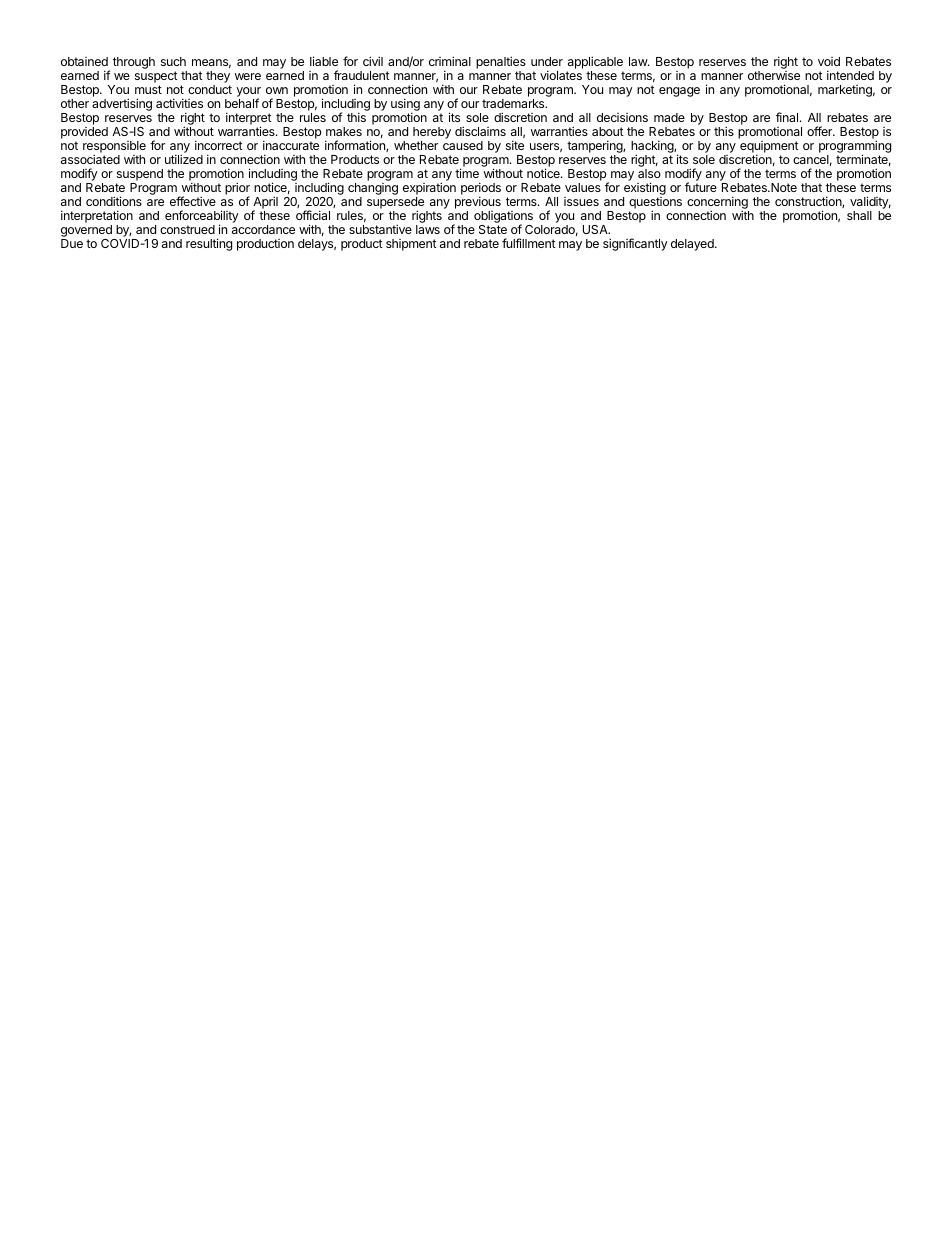 The width and height of the image is (952, 1233). I want to click on penalties, so click(501, 64).
